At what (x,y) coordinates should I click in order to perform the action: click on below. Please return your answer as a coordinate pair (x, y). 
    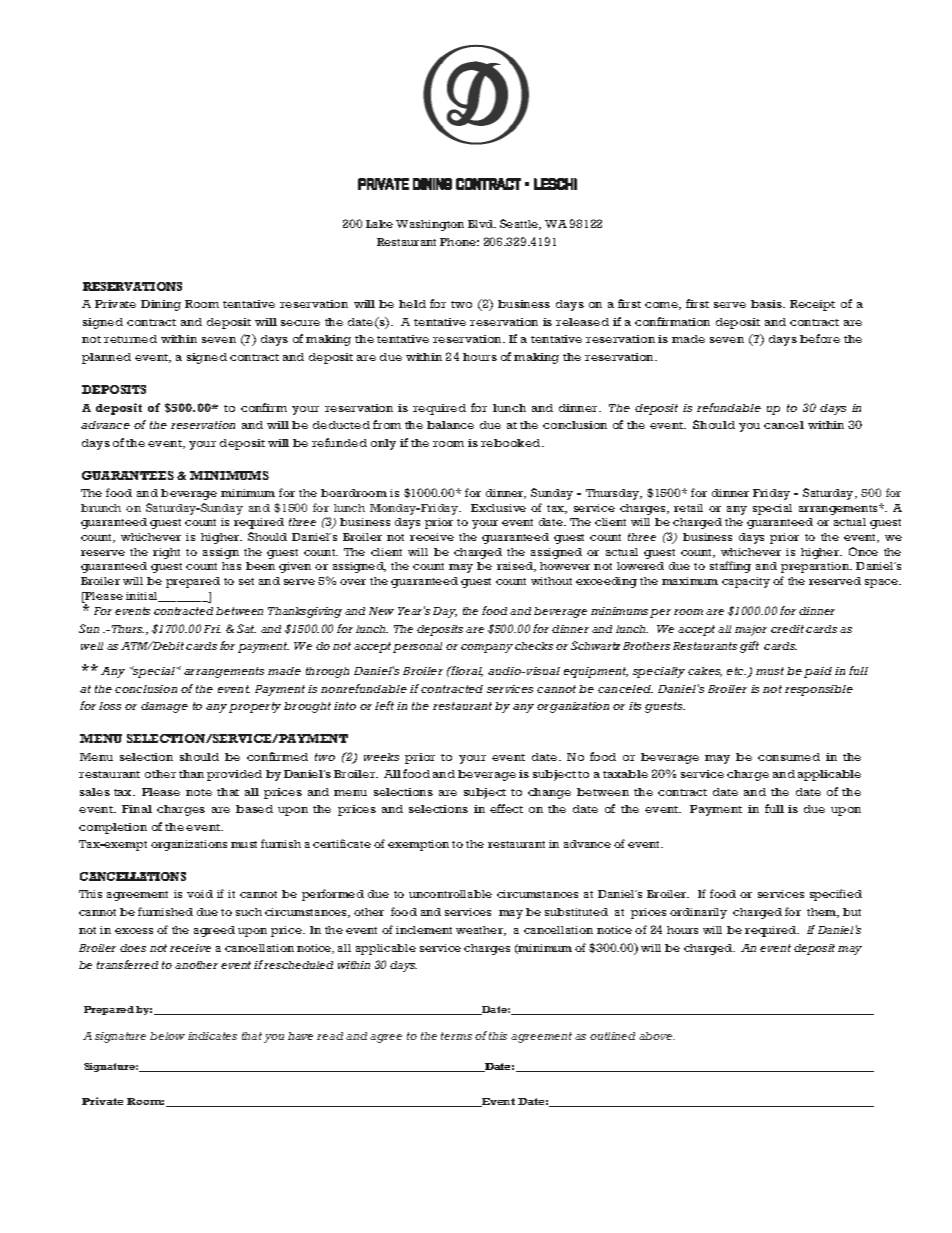
    Looking at the image, I should click on (167, 1036).
